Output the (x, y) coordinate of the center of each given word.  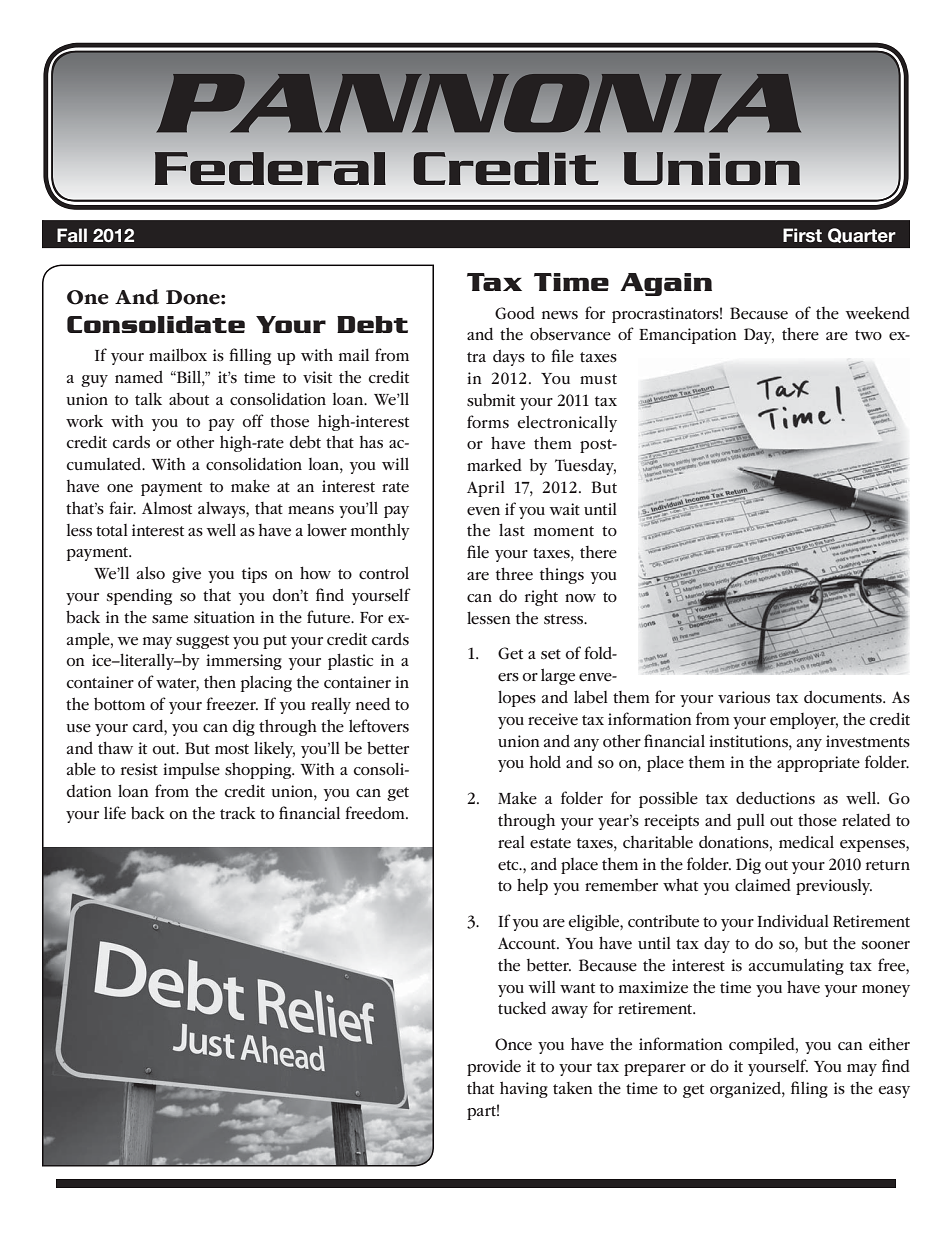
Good (515, 313)
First (802, 235)
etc (509, 865)
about (189, 399)
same (170, 619)
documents (844, 697)
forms (488, 421)
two (868, 335)
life (115, 813)
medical (806, 842)
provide (494, 1067)
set (551, 654)
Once (513, 1044)
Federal (270, 168)
